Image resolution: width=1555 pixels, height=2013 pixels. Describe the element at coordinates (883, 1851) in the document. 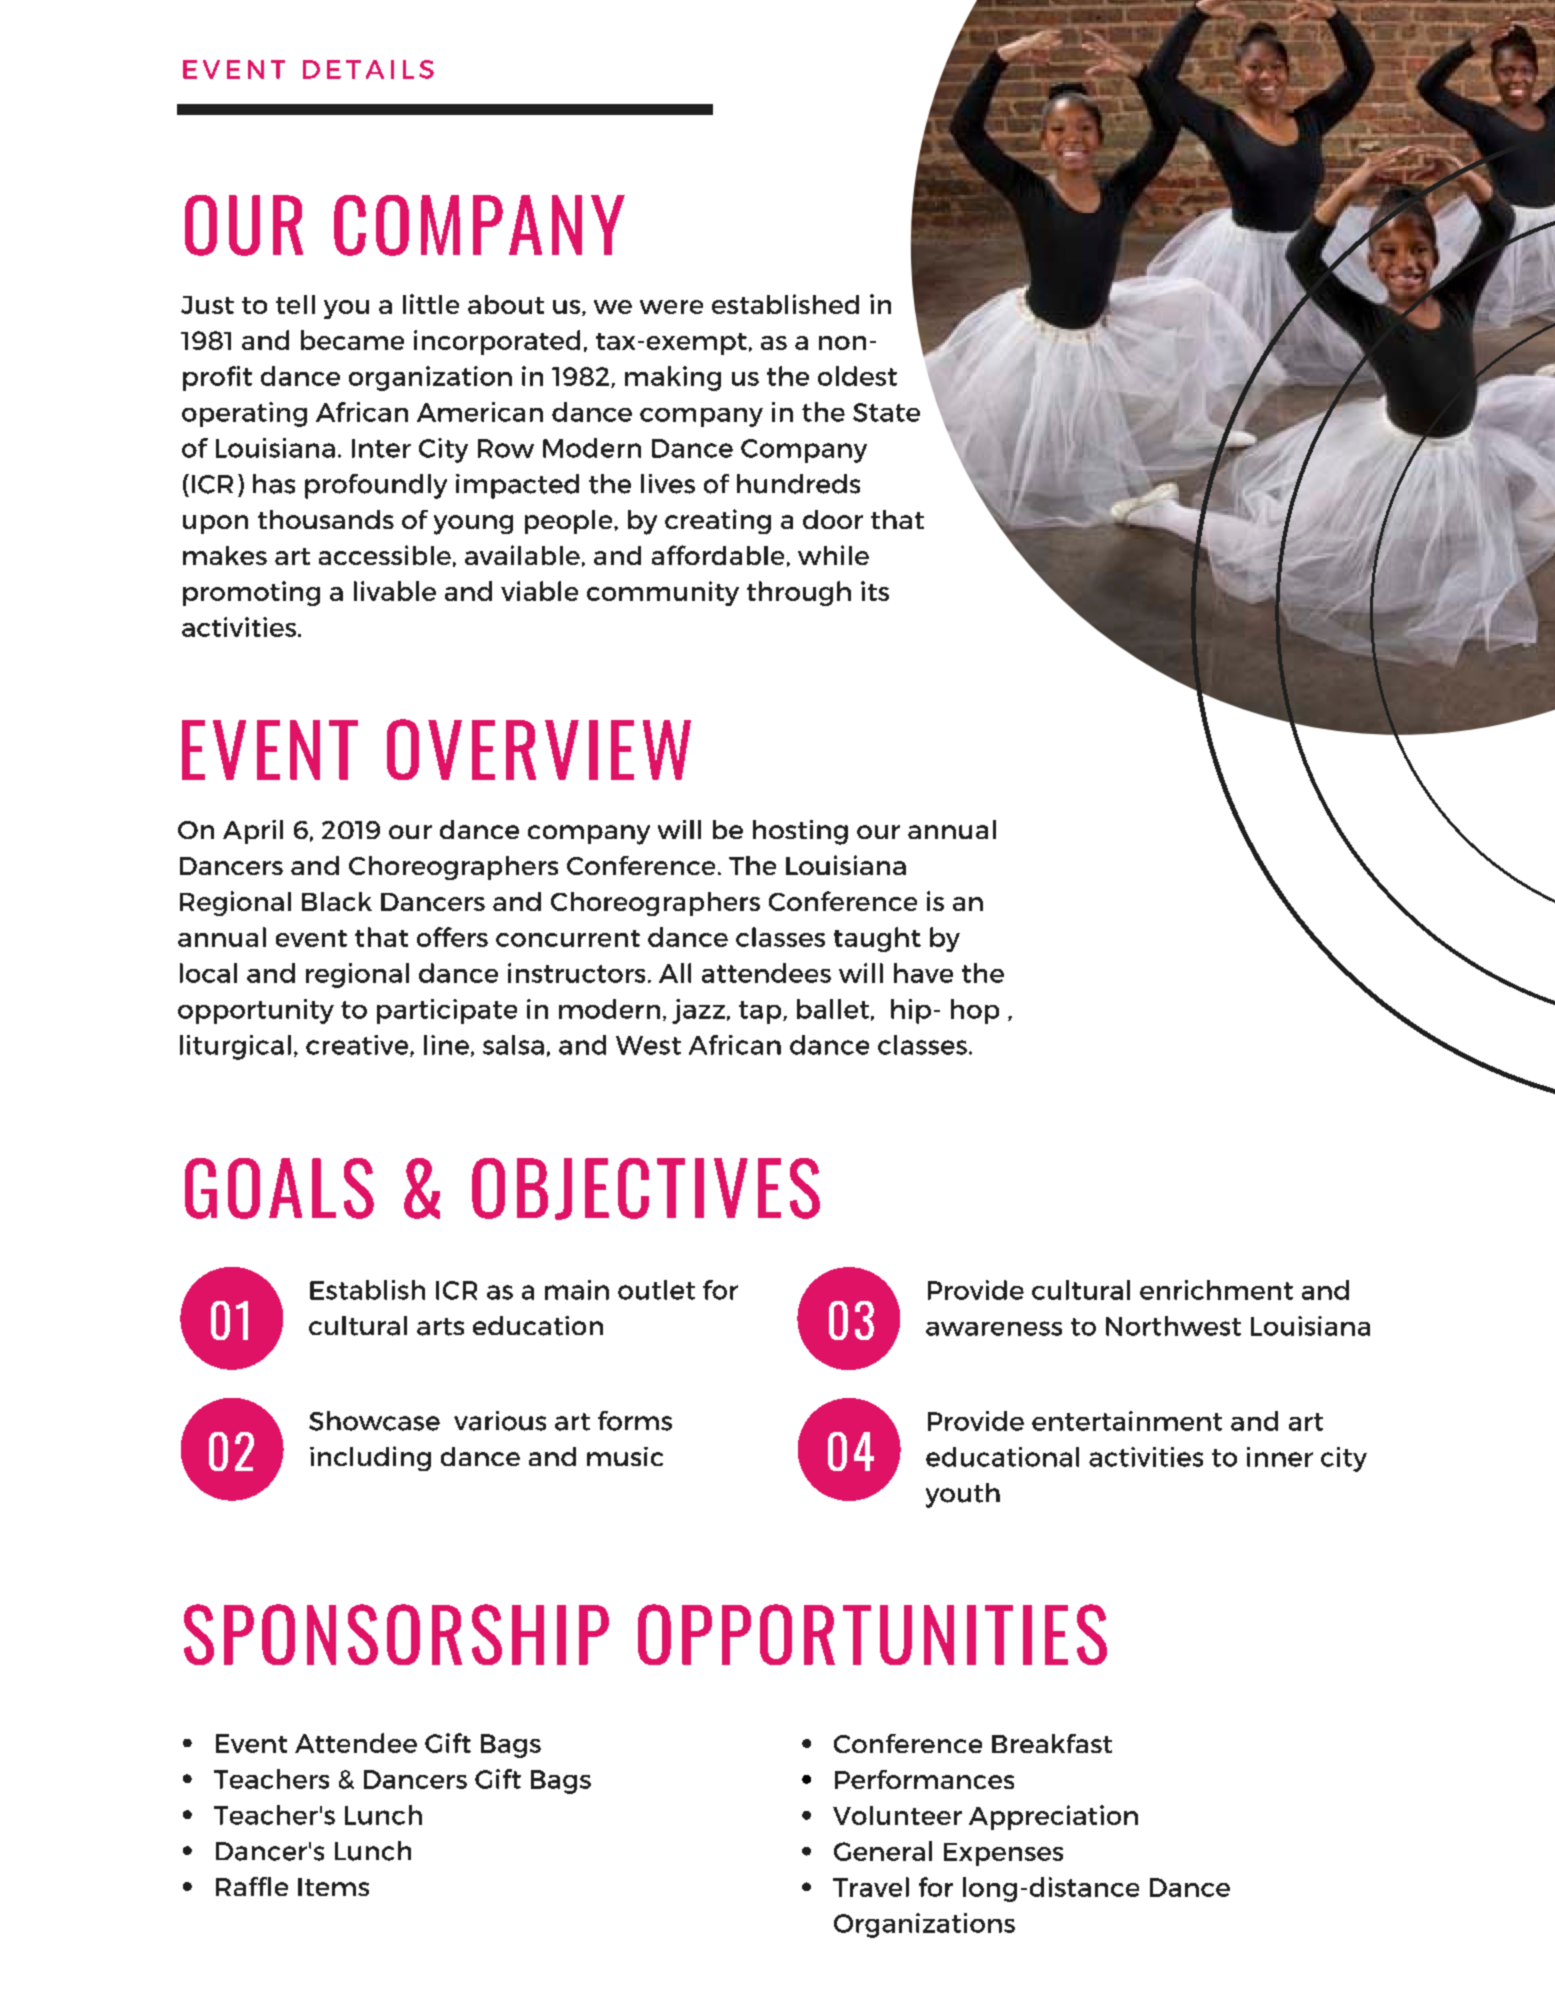

I see `General` at that location.
